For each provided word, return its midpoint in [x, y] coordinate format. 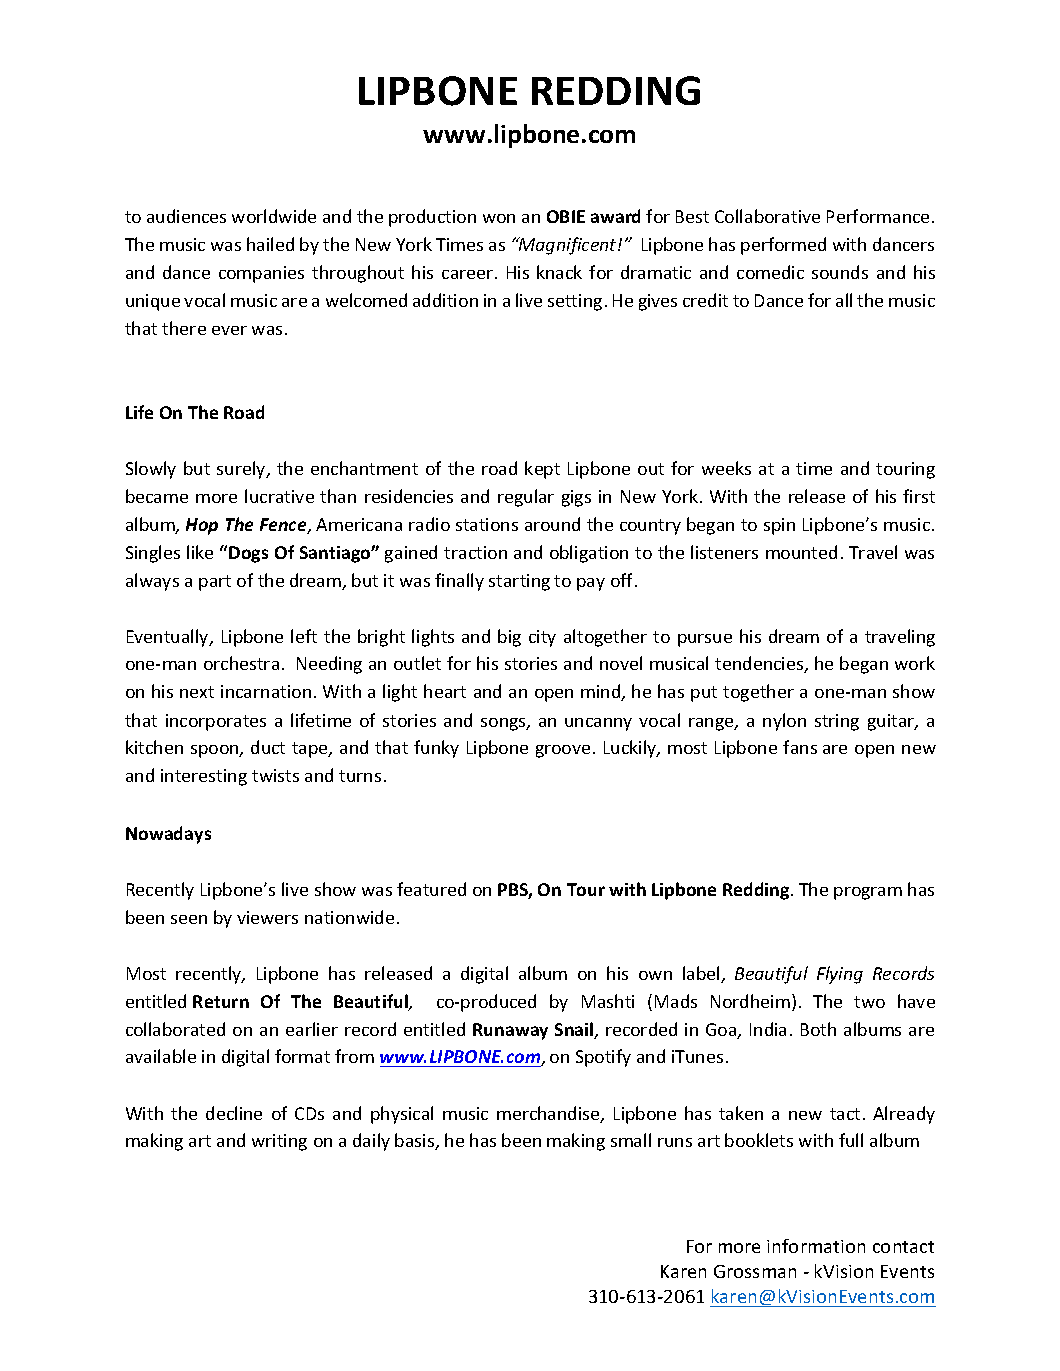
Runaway [510, 1031]
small [631, 1140]
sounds [840, 272]
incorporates [216, 722]
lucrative [279, 496]
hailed [270, 244]
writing [279, 1142]
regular [526, 498]
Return [221, 1001]
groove [563, 751]
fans [800, 747]
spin [779, 526]
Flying [840, 975]
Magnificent [568, 246]
